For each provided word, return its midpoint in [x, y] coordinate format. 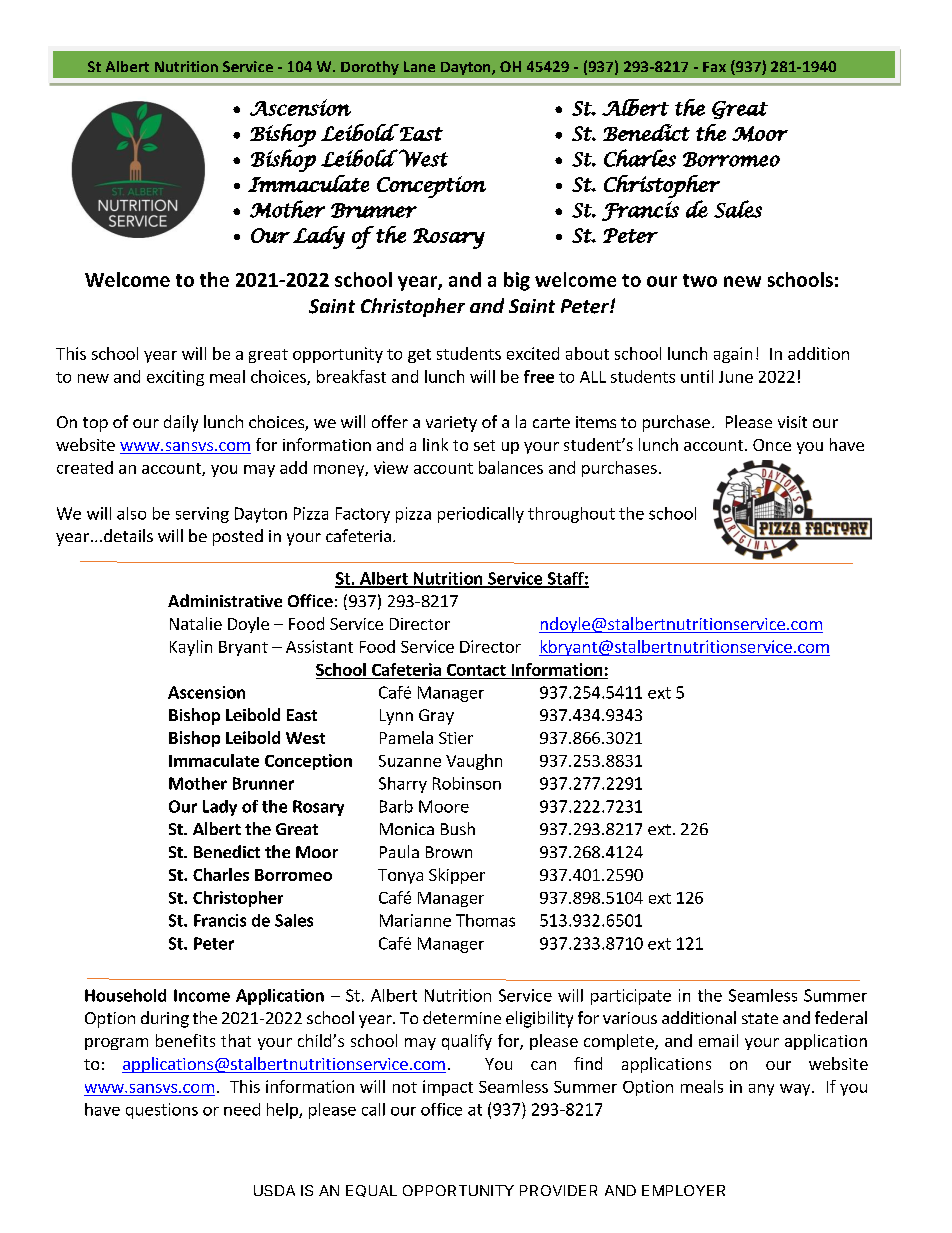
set [484, 445]
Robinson [467, 783]
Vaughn [474, 762]
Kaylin [191, 648]
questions [162, 1111]
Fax [714, 67]
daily [181, 423]
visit [792, 422]
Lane [419, 66]
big [517, 281]
